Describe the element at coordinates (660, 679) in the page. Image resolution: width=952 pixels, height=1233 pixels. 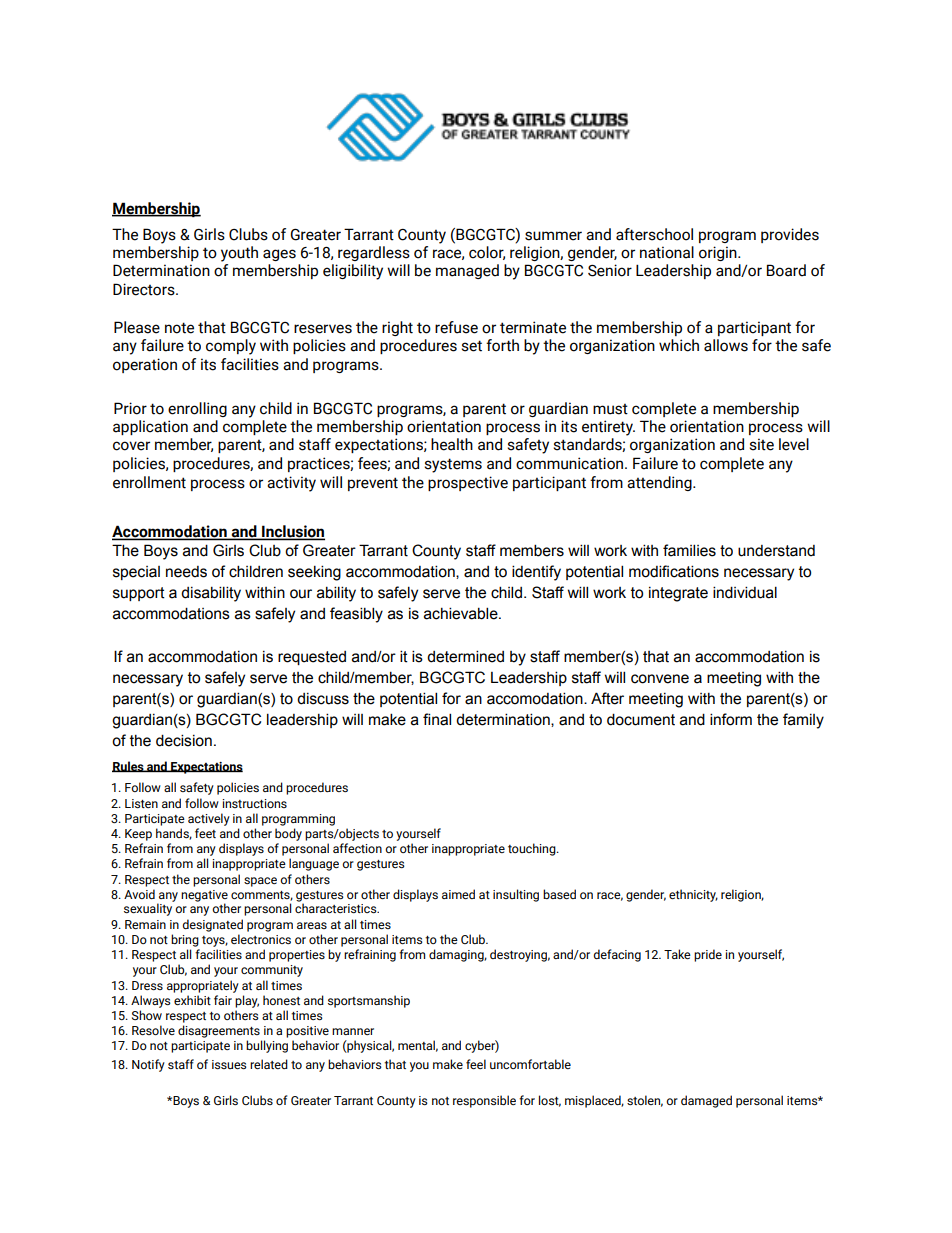
I see `convene` at that location.
